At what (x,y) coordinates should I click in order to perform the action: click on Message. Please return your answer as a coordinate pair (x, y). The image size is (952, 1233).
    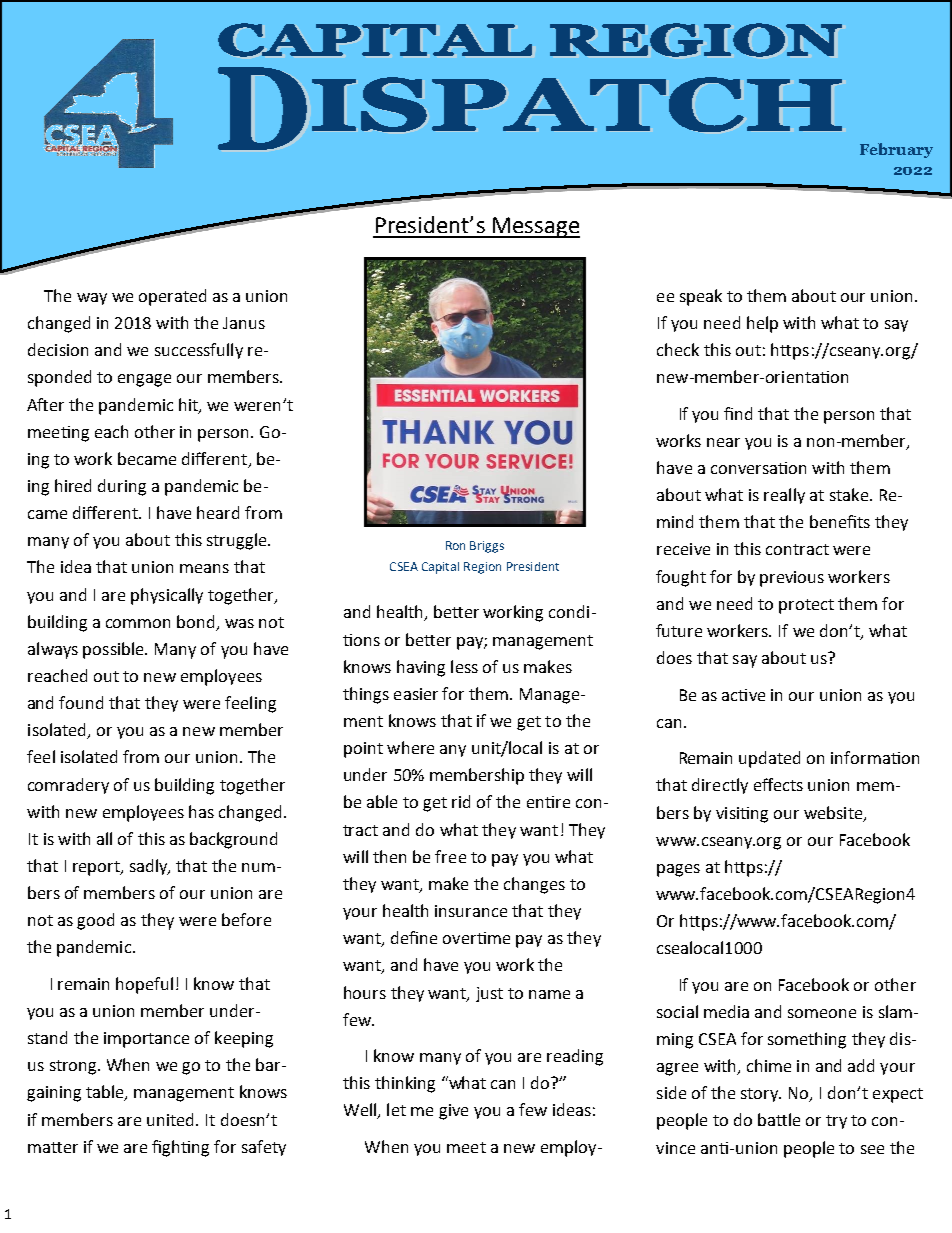
    Looking at the image, I should click on (535, 227).
